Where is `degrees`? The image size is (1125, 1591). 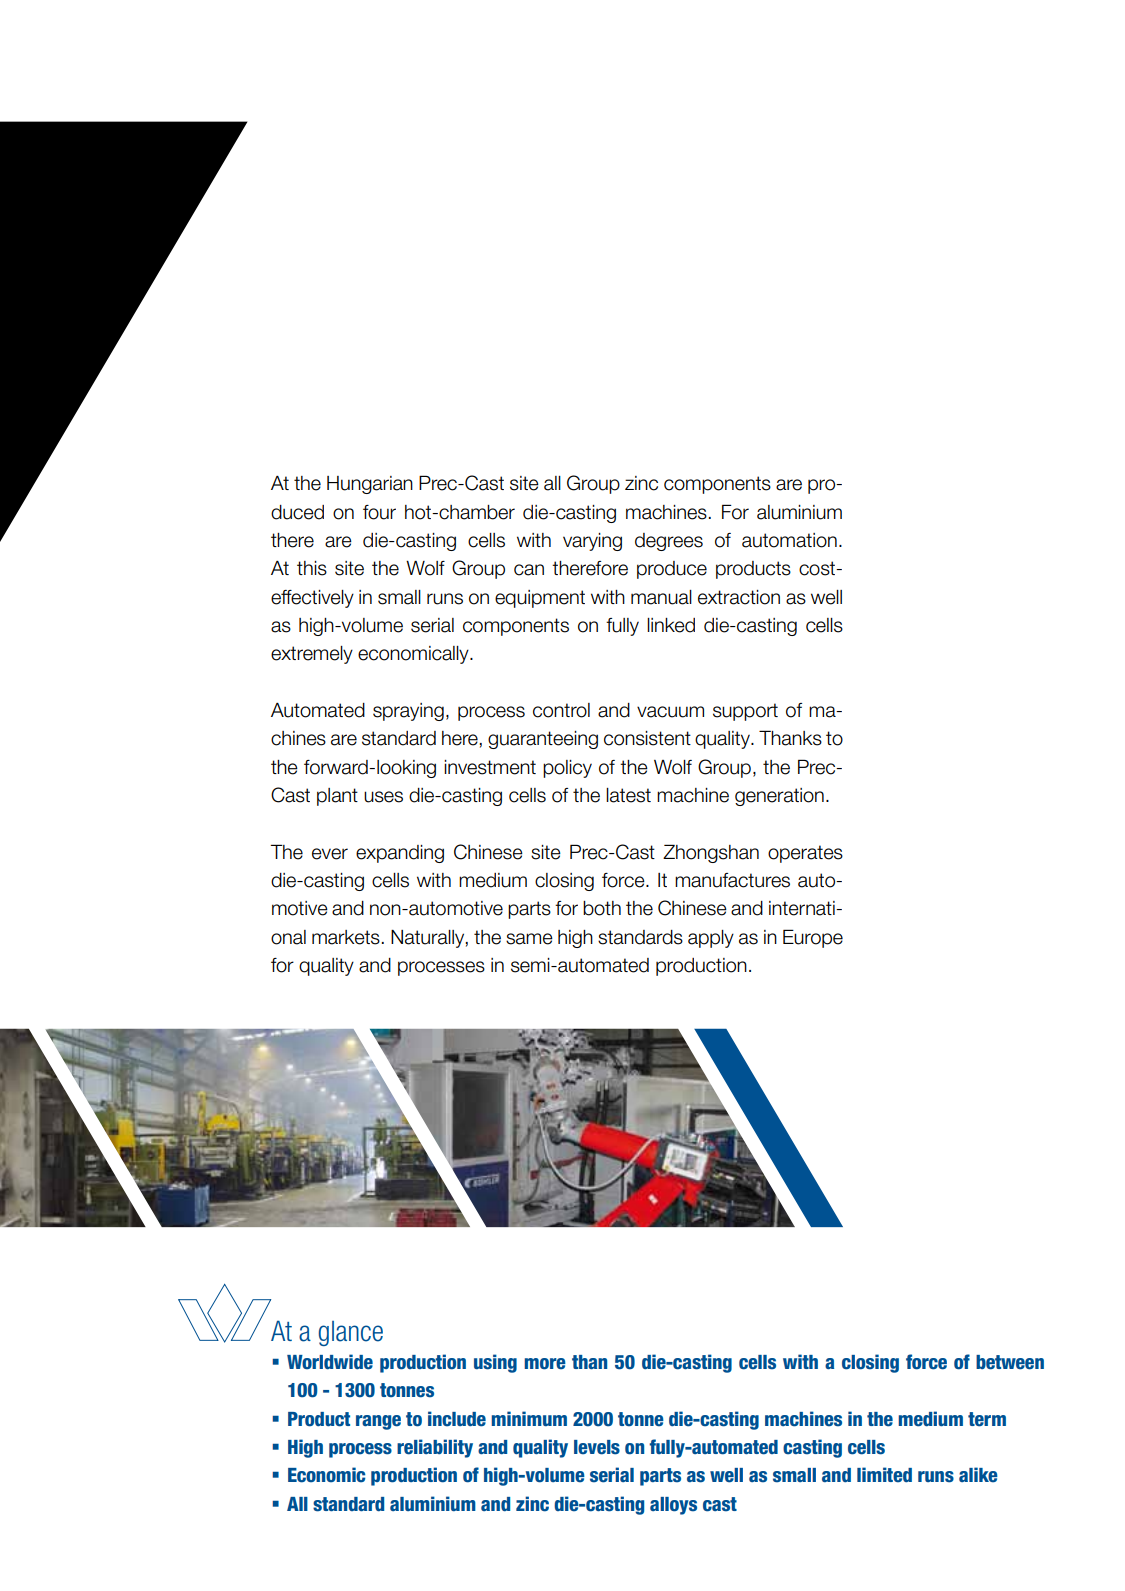 degrees is located at coordinates (669, 542).
